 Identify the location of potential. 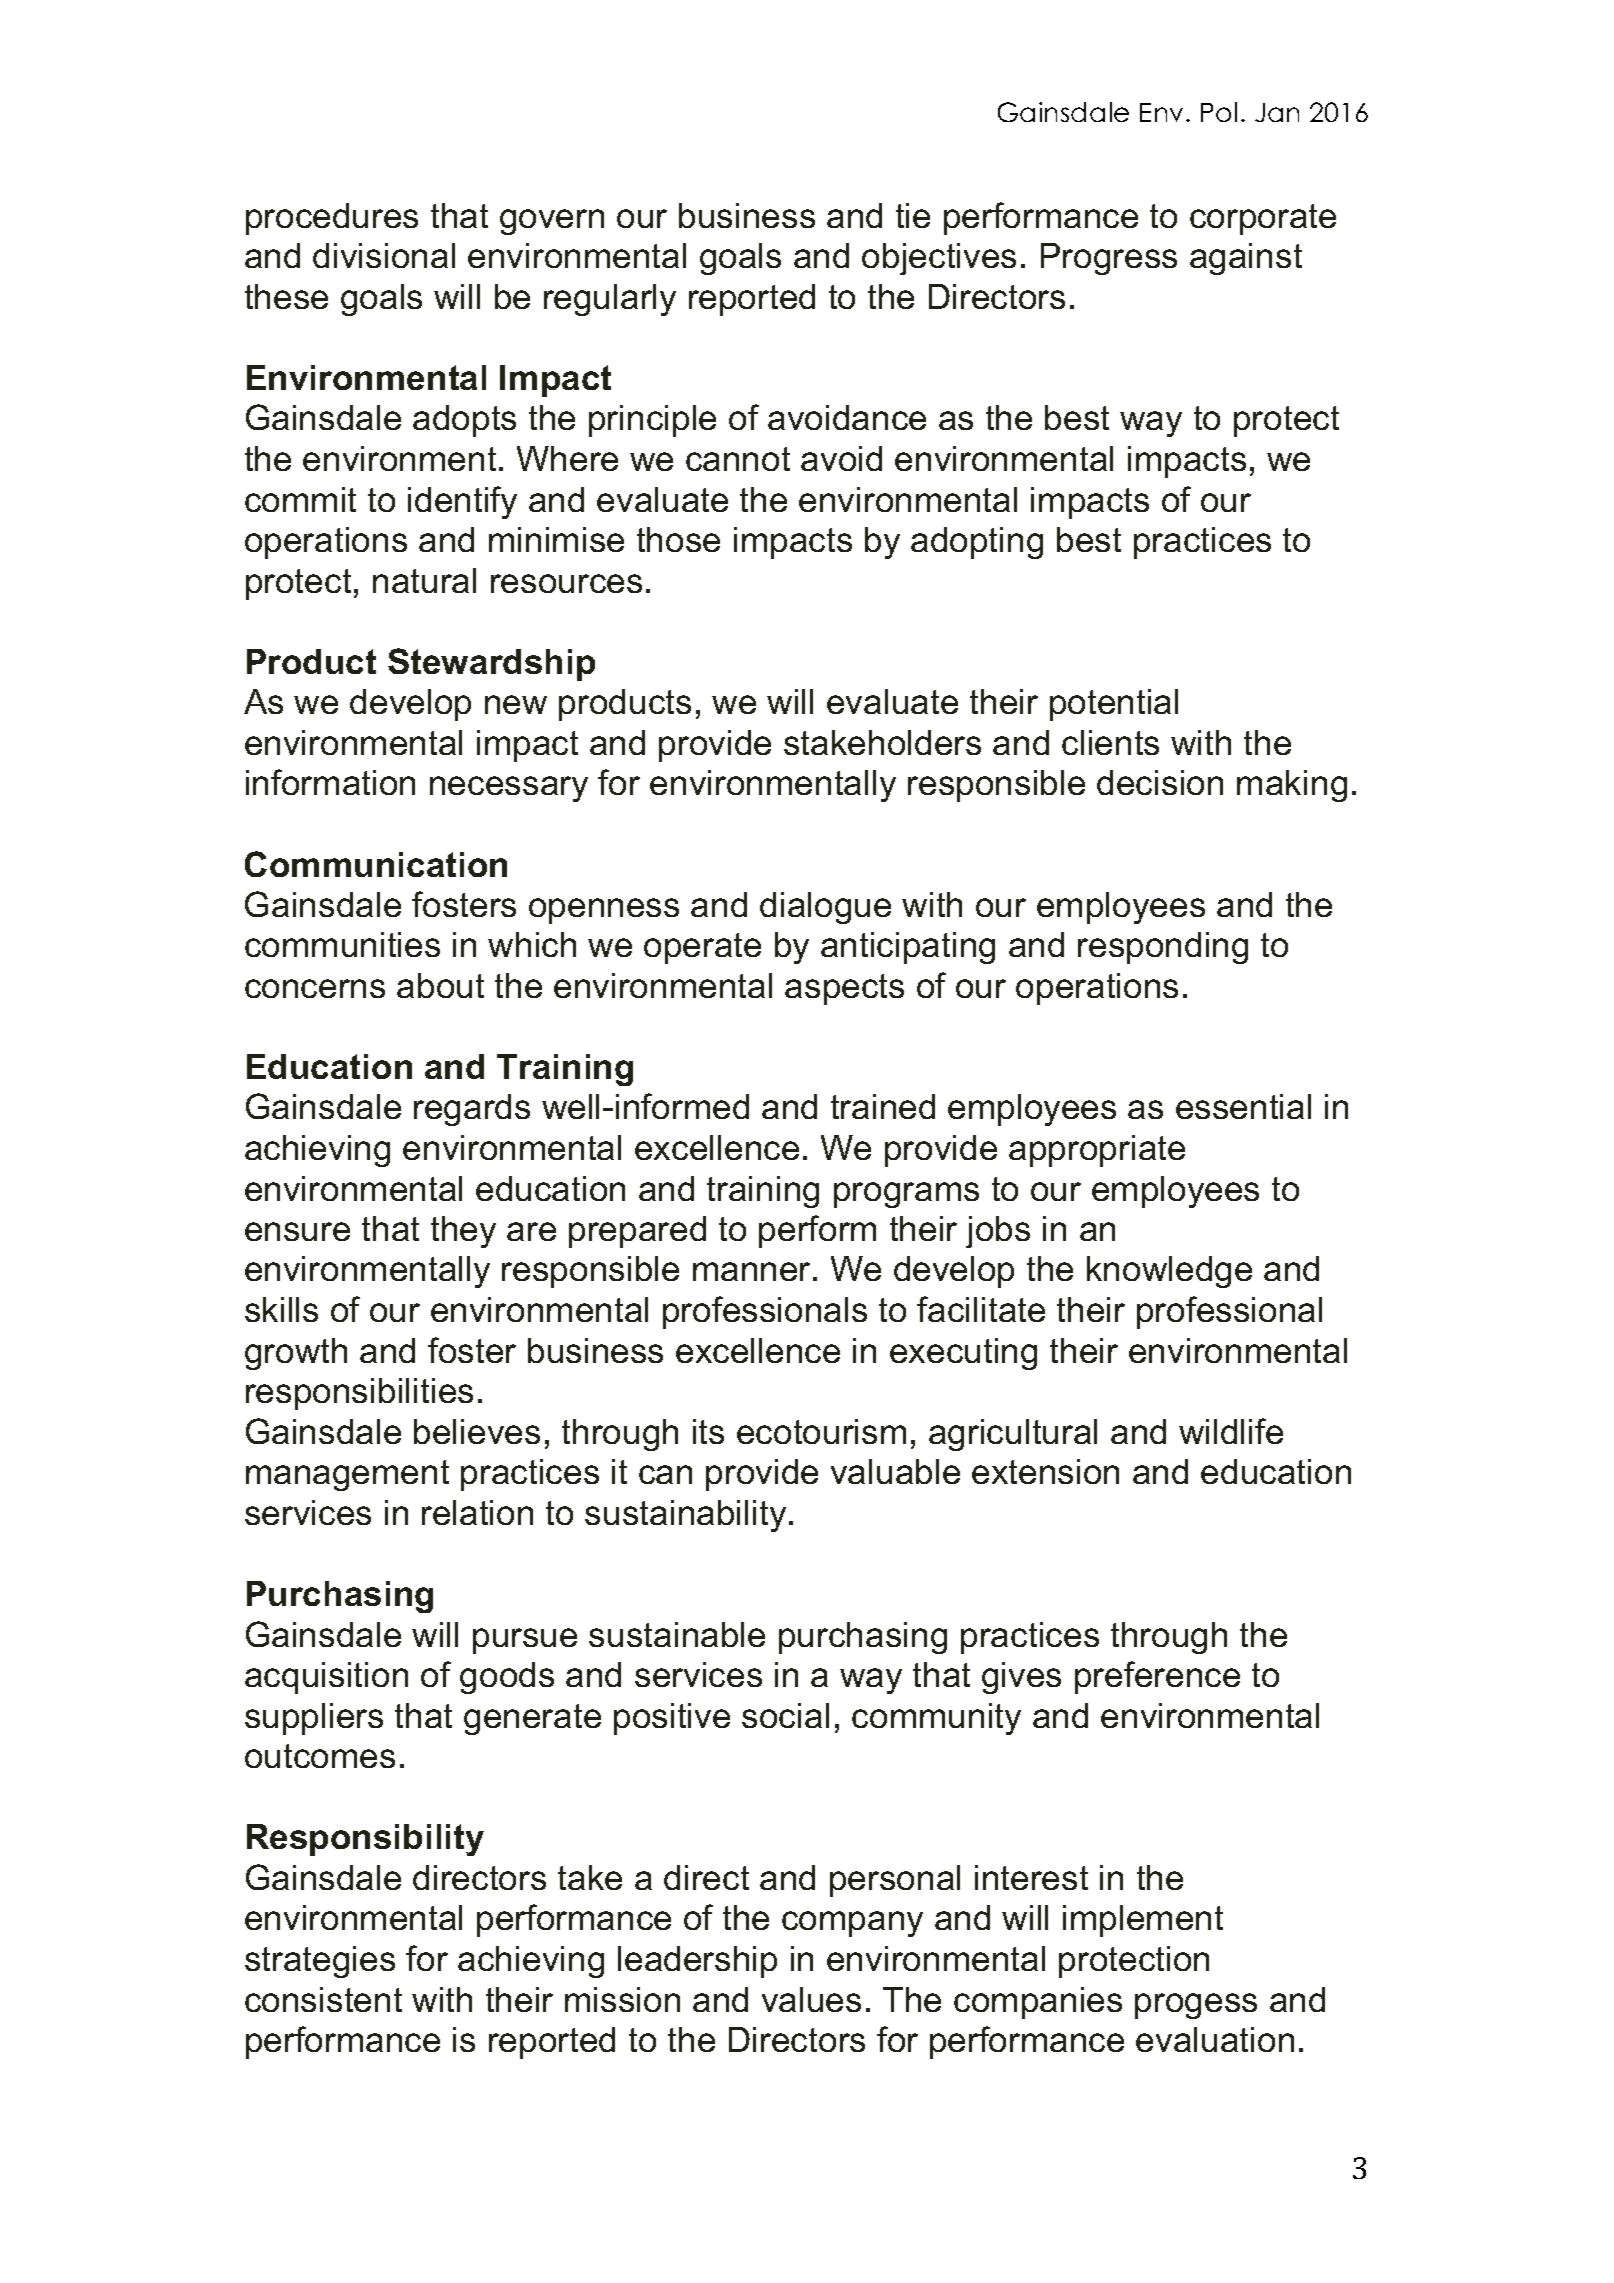
(1114, 705).
